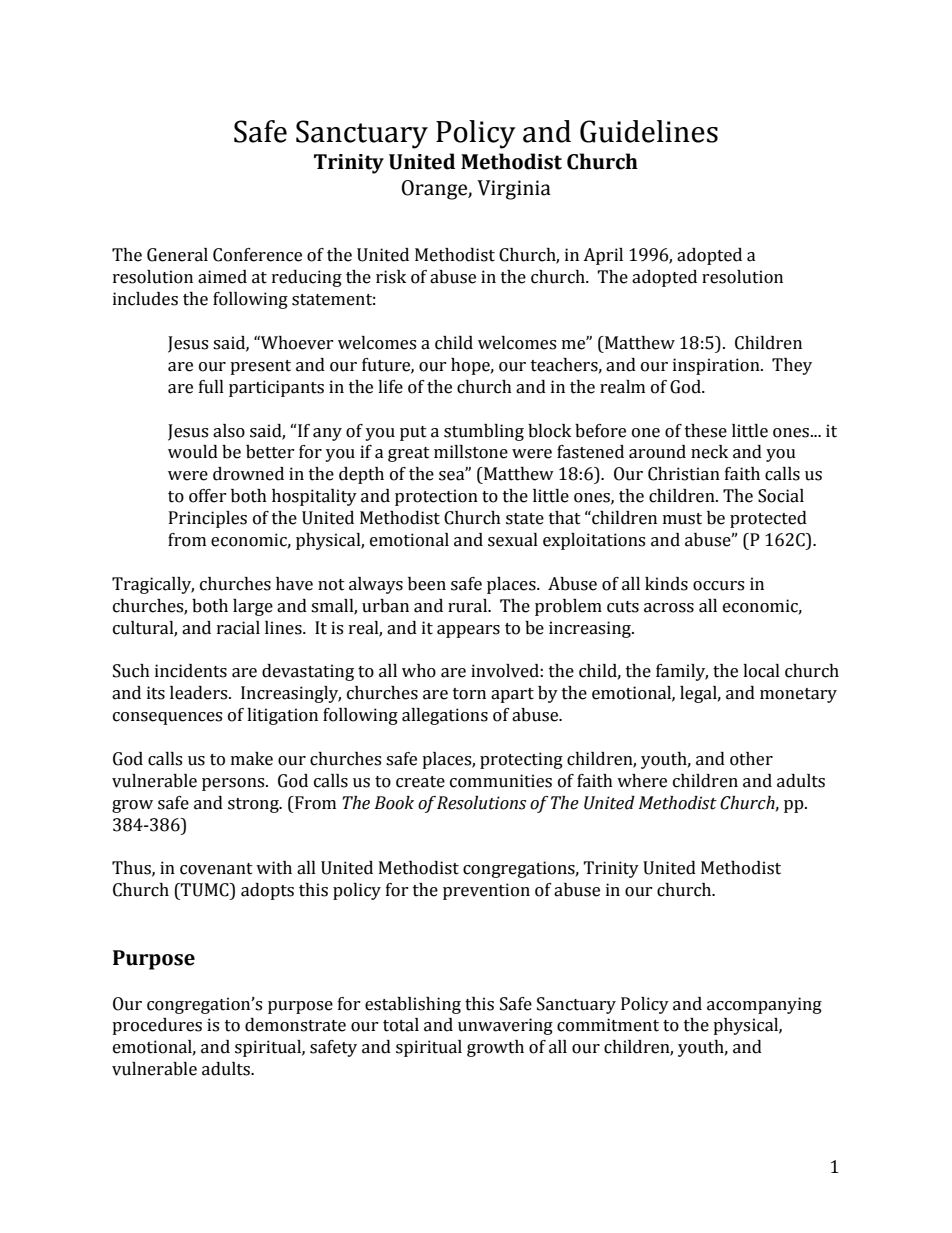 The height and width of the screenshot is (1233, 952). Describe the element at coordinates (453, 475) in the screenshot. I see `sea` at that location.
